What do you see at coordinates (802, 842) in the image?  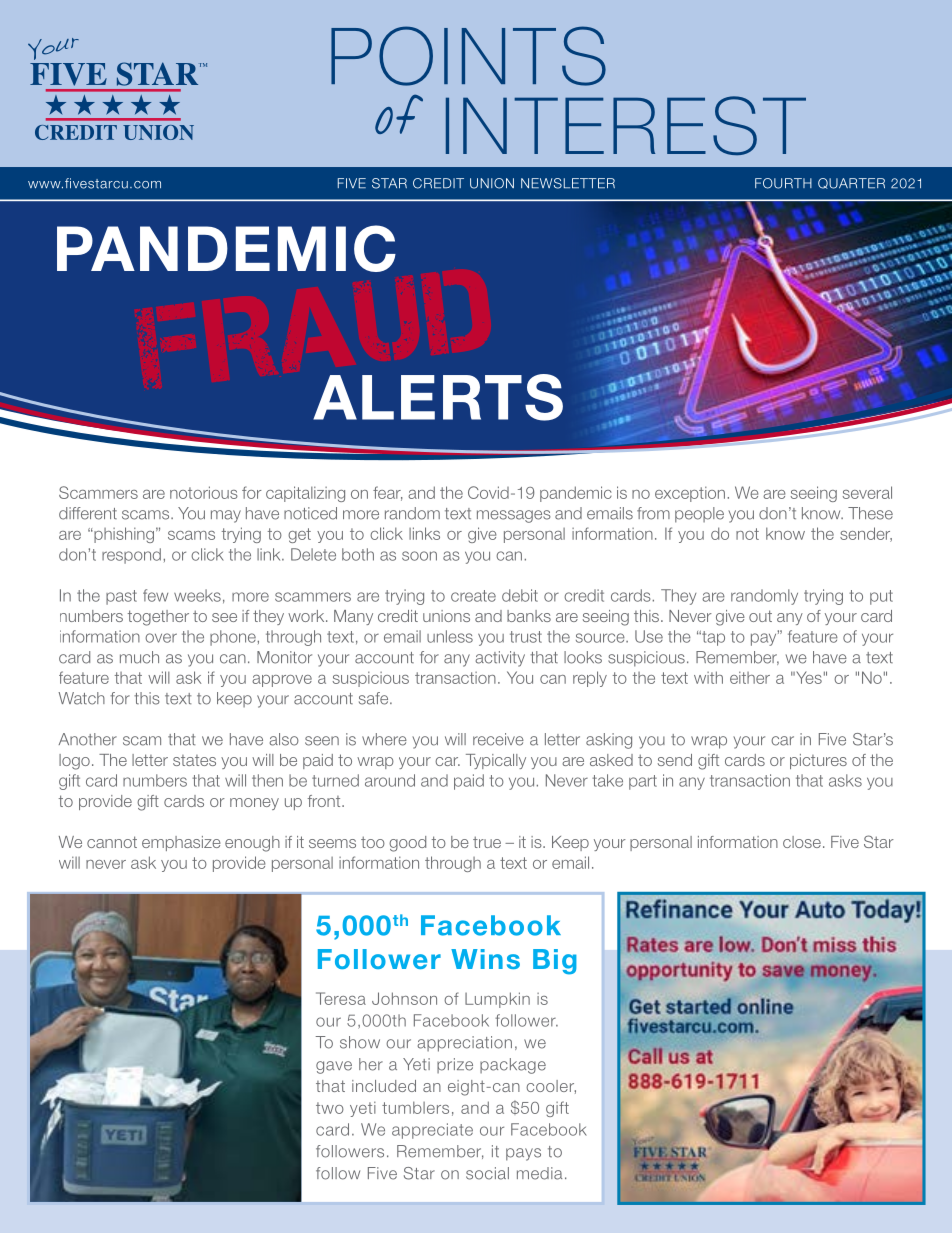 I see `close` at bounding box center [802, 842].
